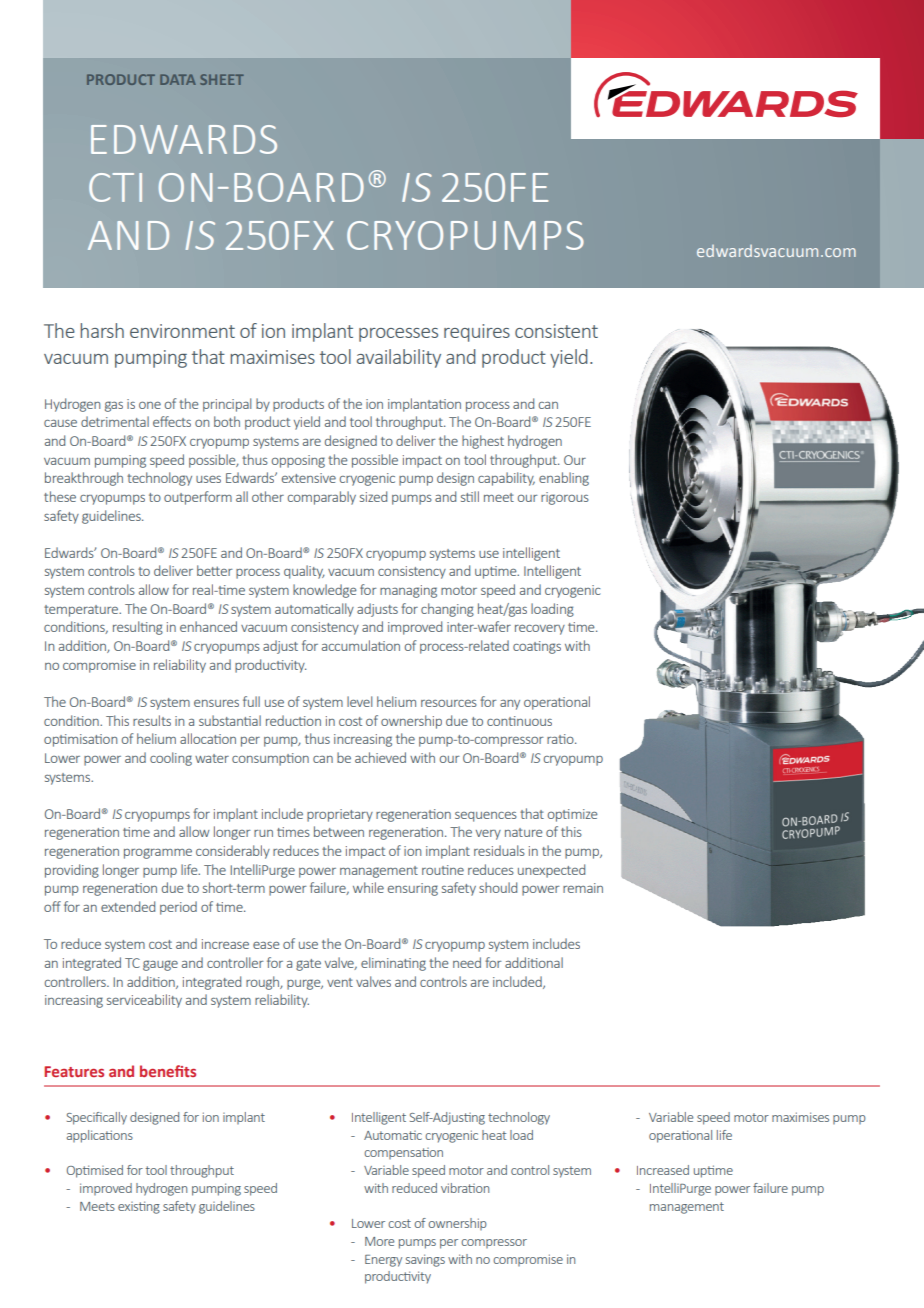 The height and width of the screenshot is (1308, 924). Describe the element at coordinates (379, 1241) in the screenshot. I see `More` at that location.
